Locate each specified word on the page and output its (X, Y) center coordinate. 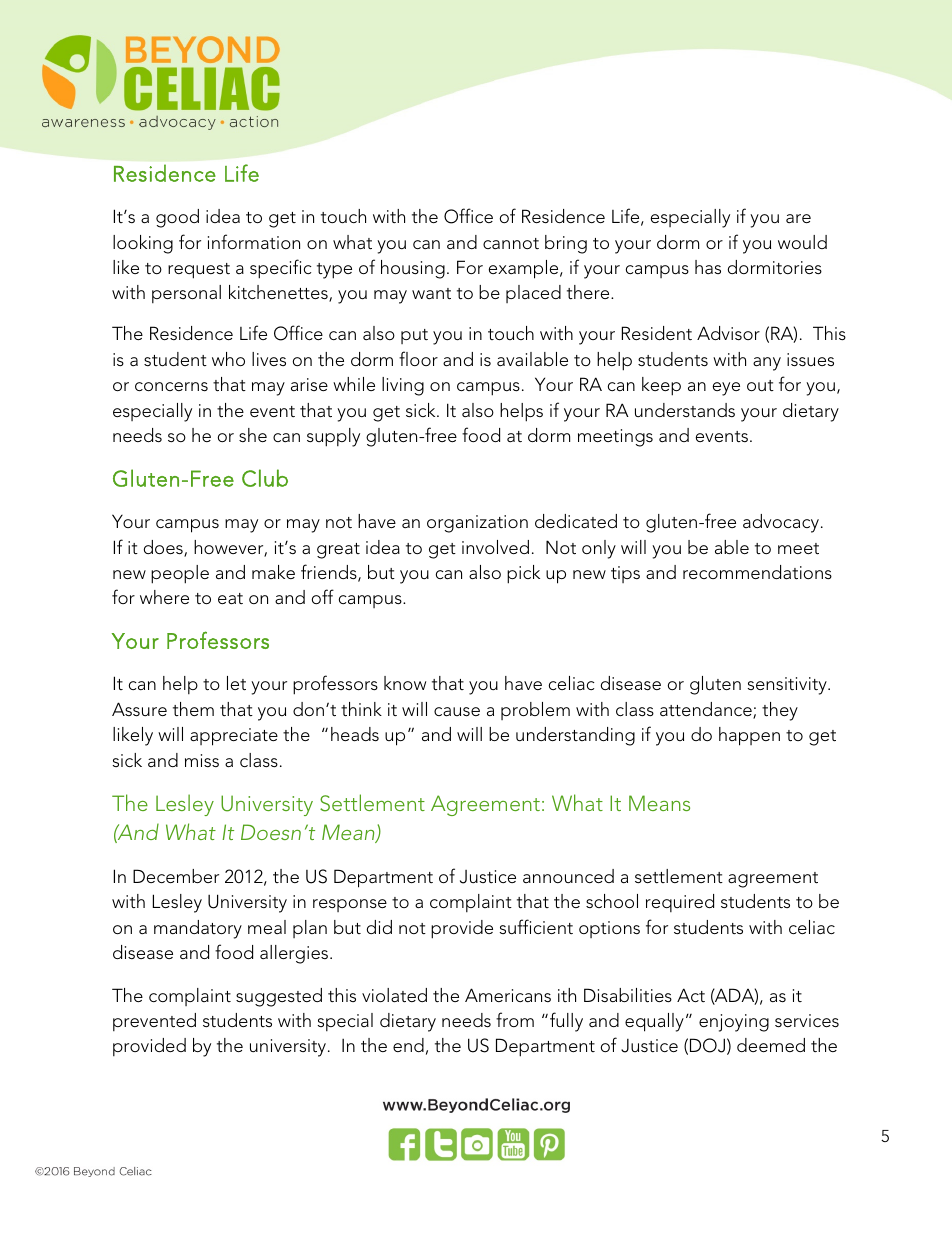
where (164, 597)
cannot (511, 243)
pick (523, 574)
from (515, 1019)
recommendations (757, 572)
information (254, 241)
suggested (279, 997)
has (708, 267)
